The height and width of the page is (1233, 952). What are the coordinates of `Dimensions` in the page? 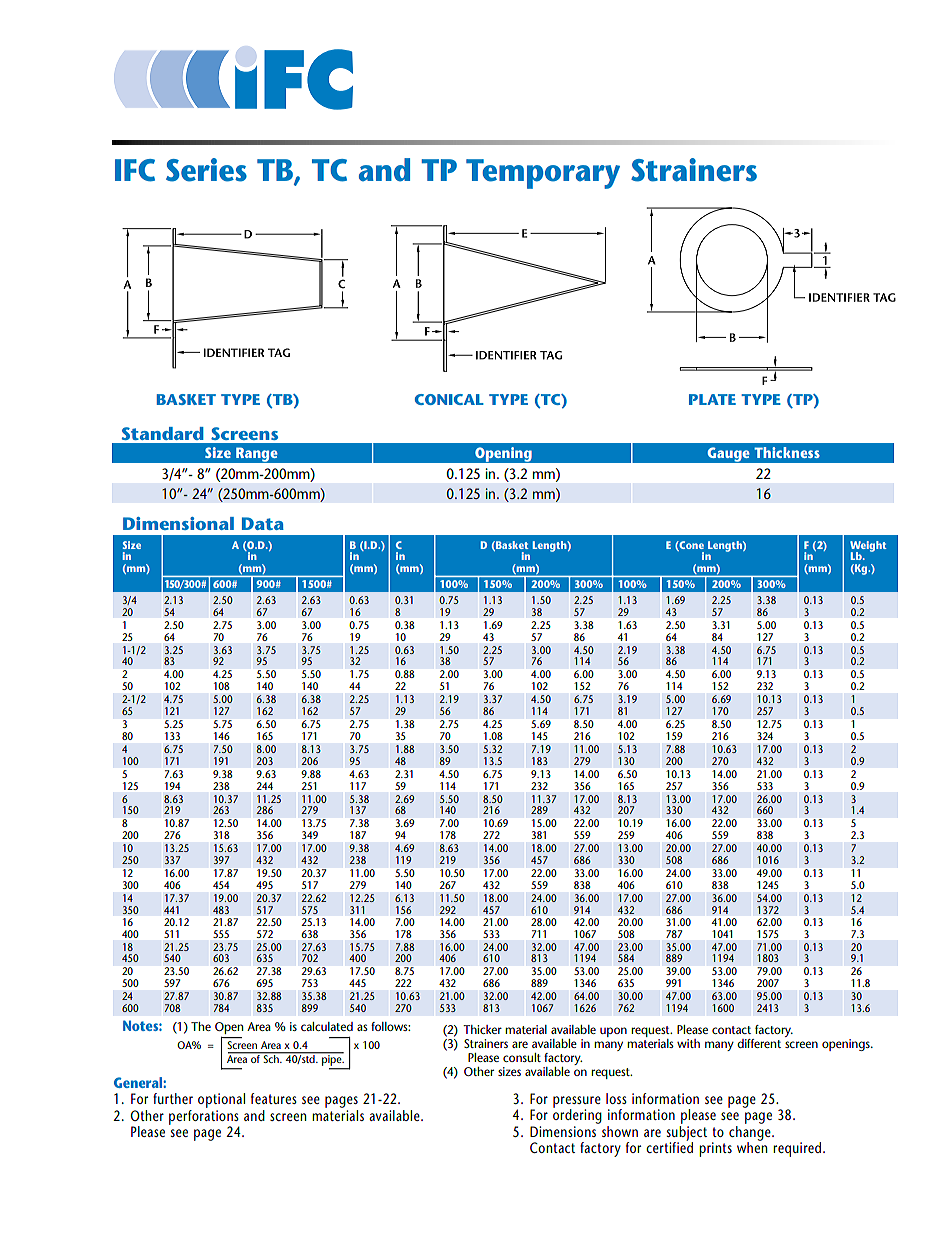 It's located at (563, 1131).
